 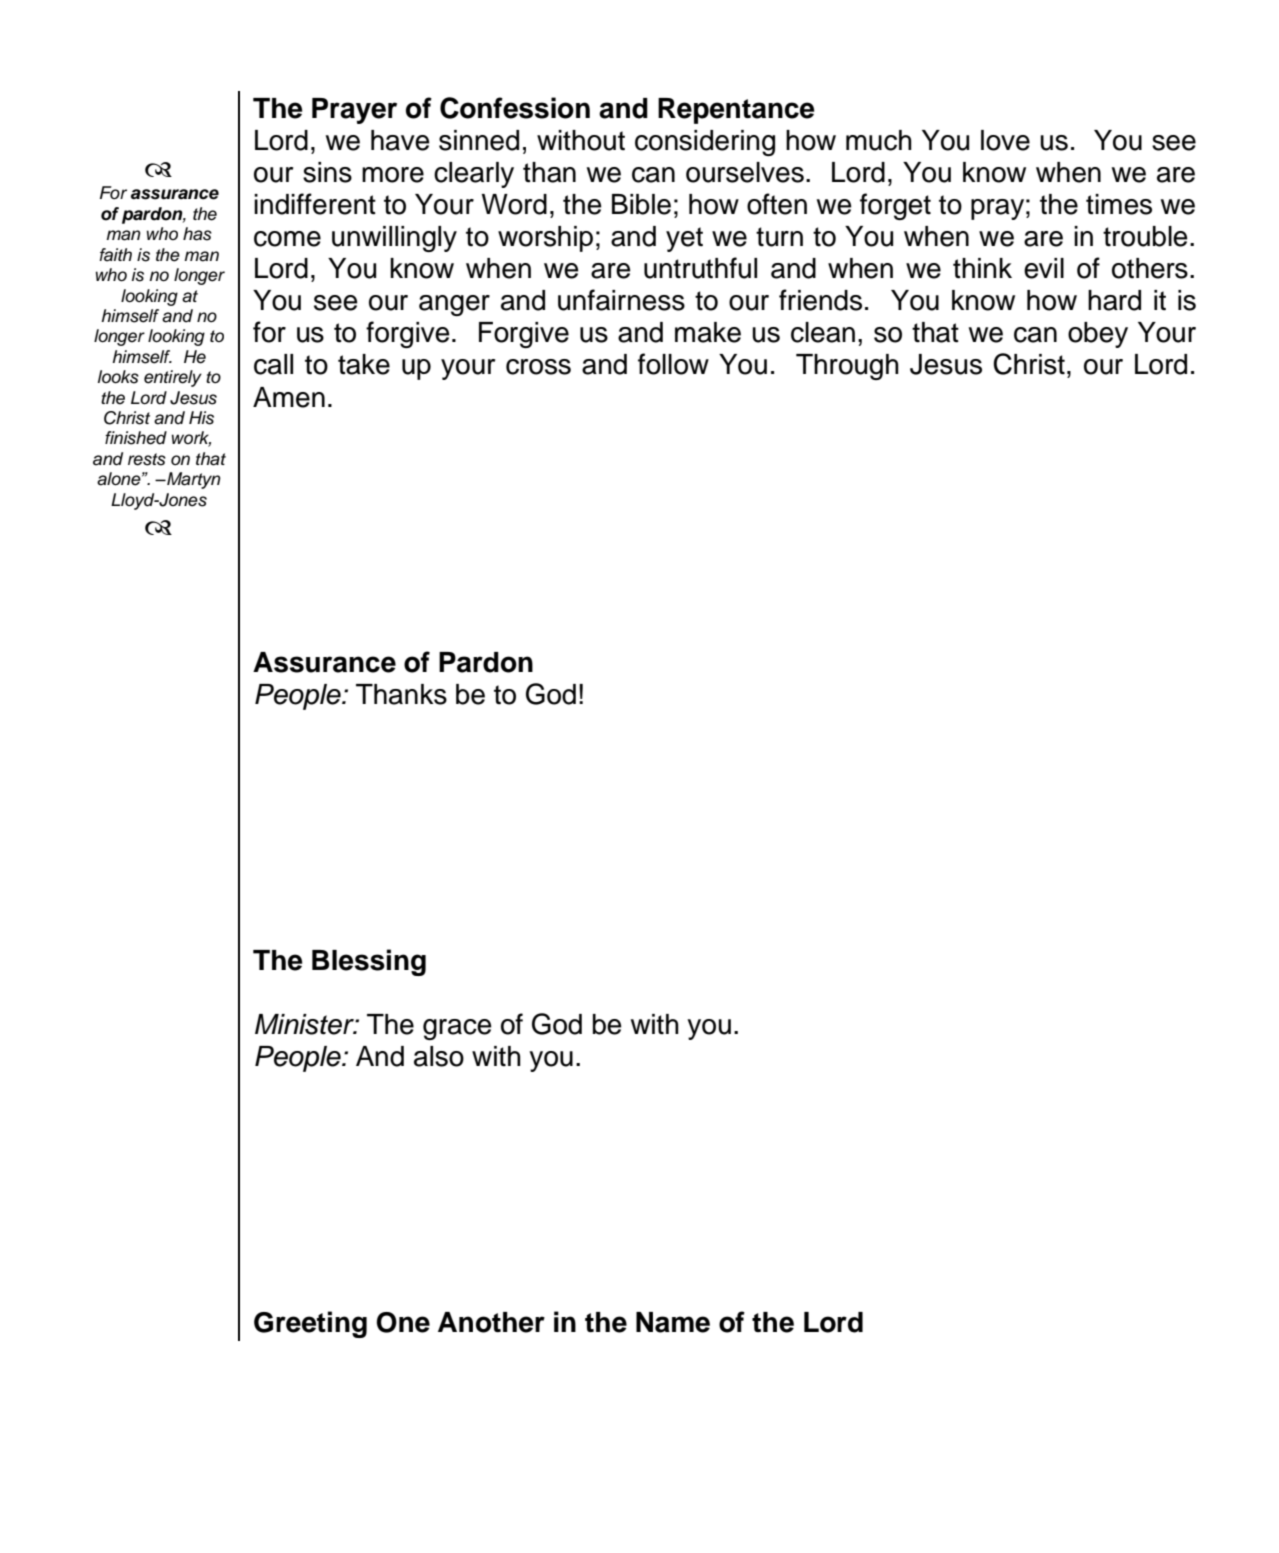 What do you see at coordinates (673, 364) in the document?
I see `follow` at bounding box center [673, 364].
